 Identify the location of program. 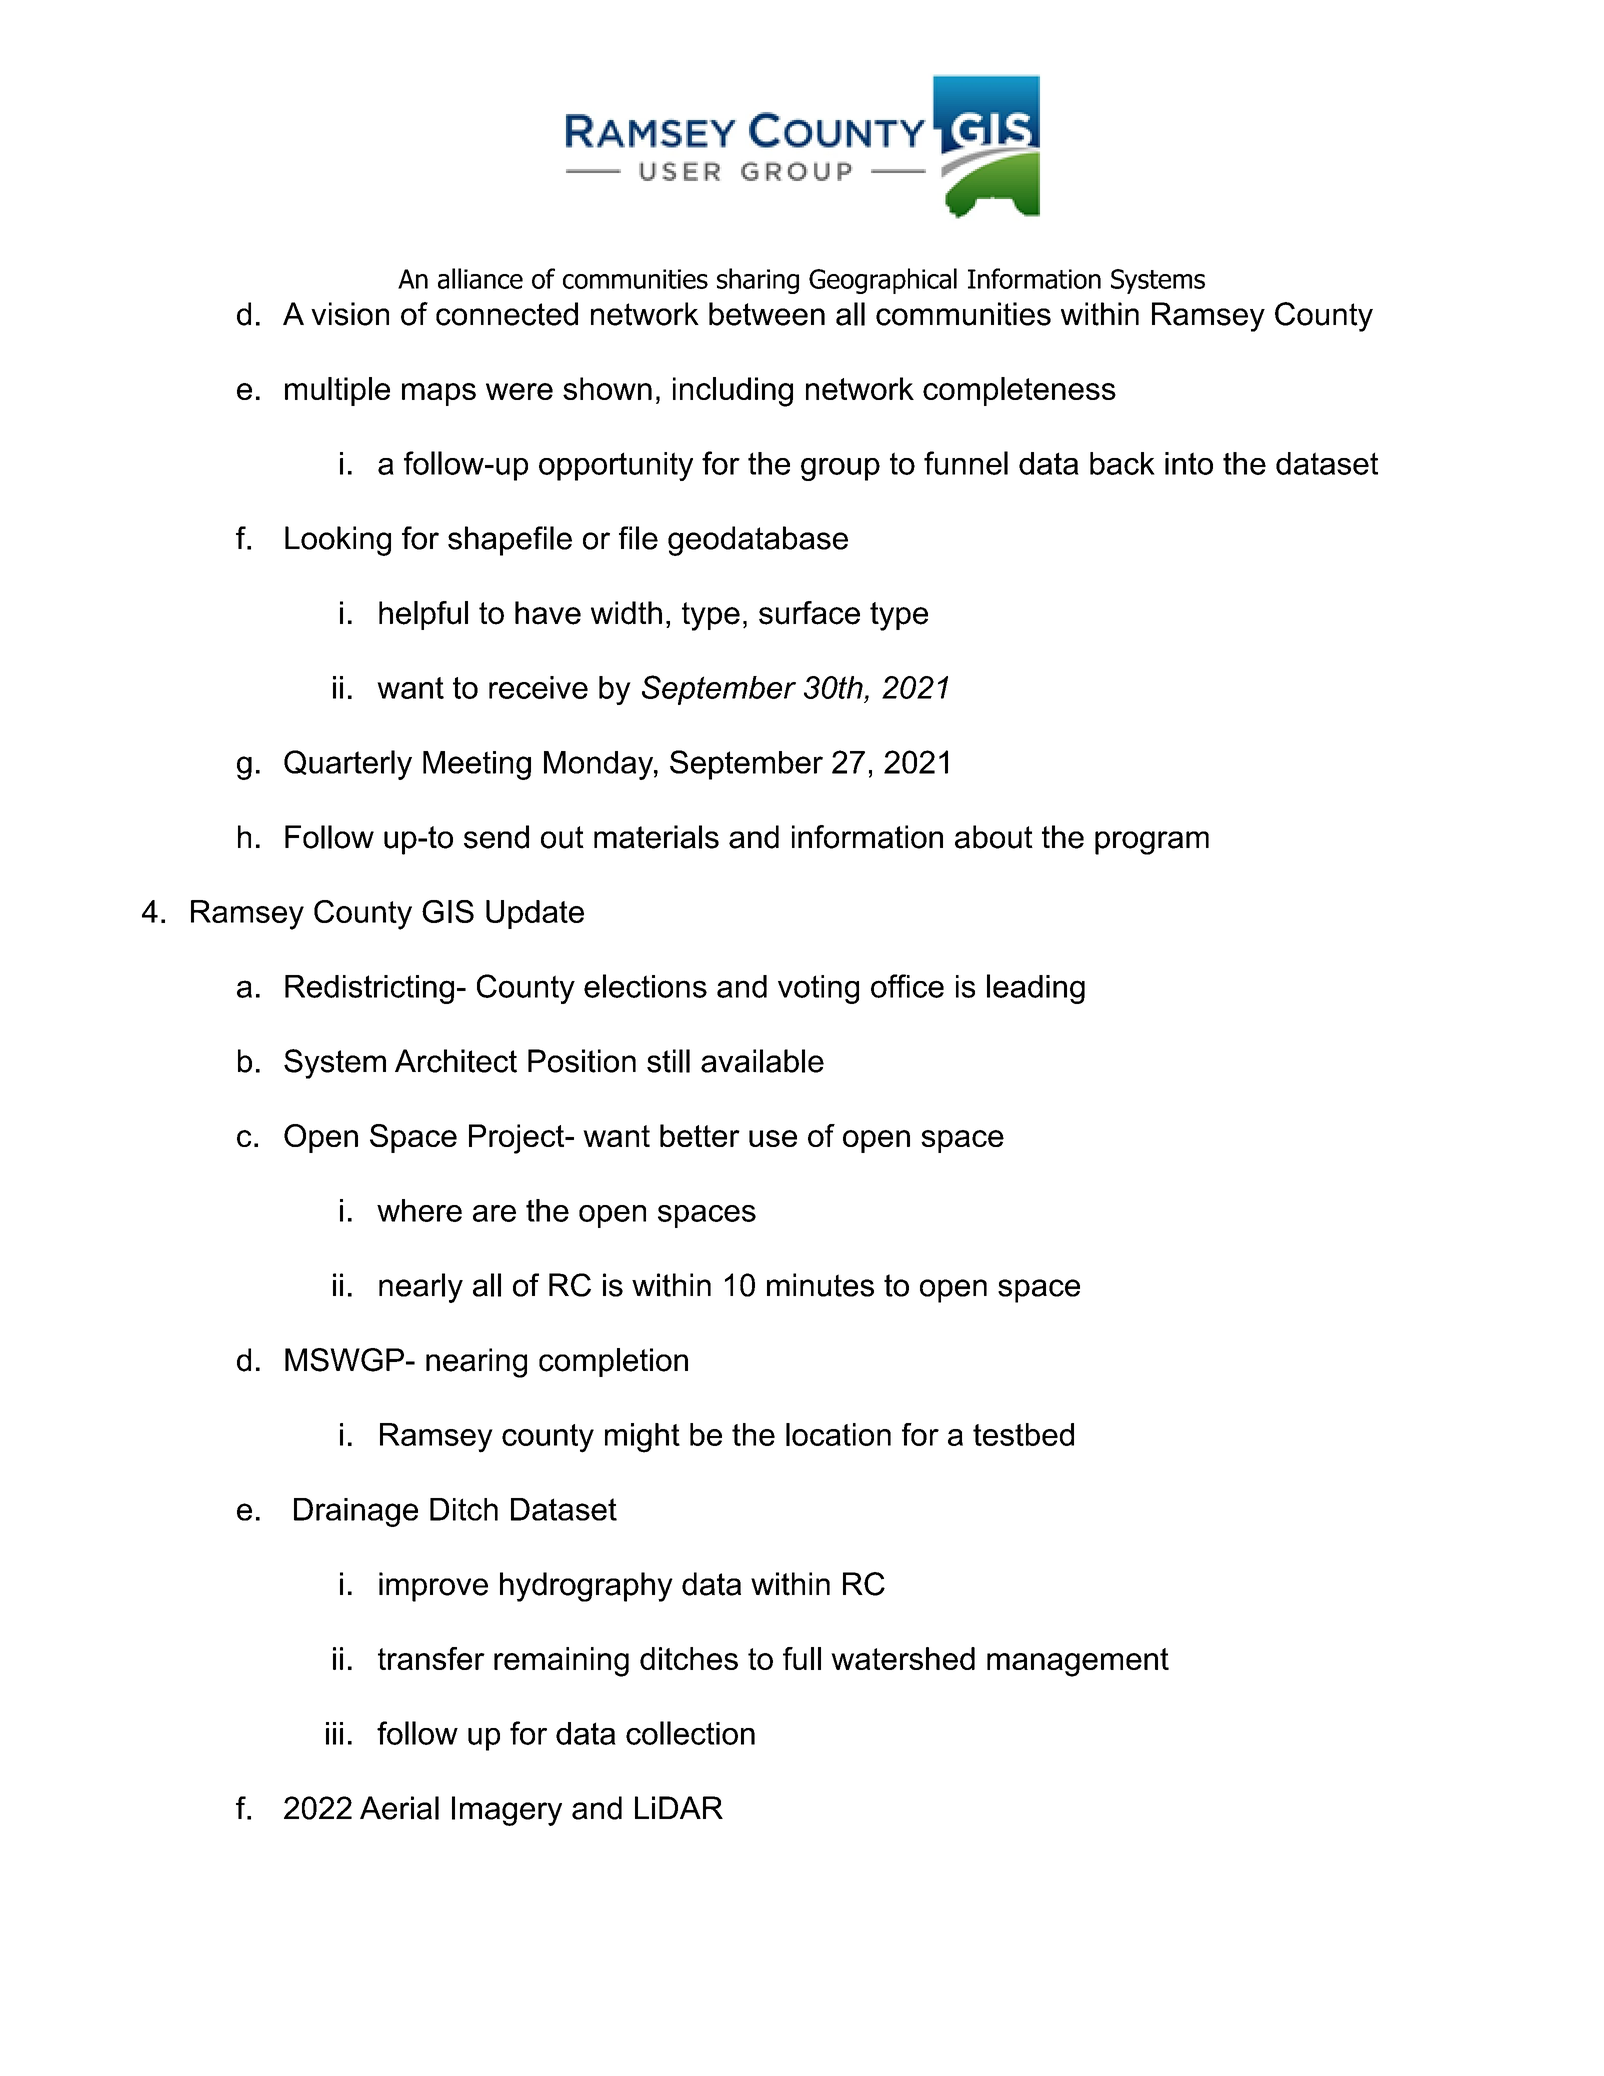
(1152, 843).
